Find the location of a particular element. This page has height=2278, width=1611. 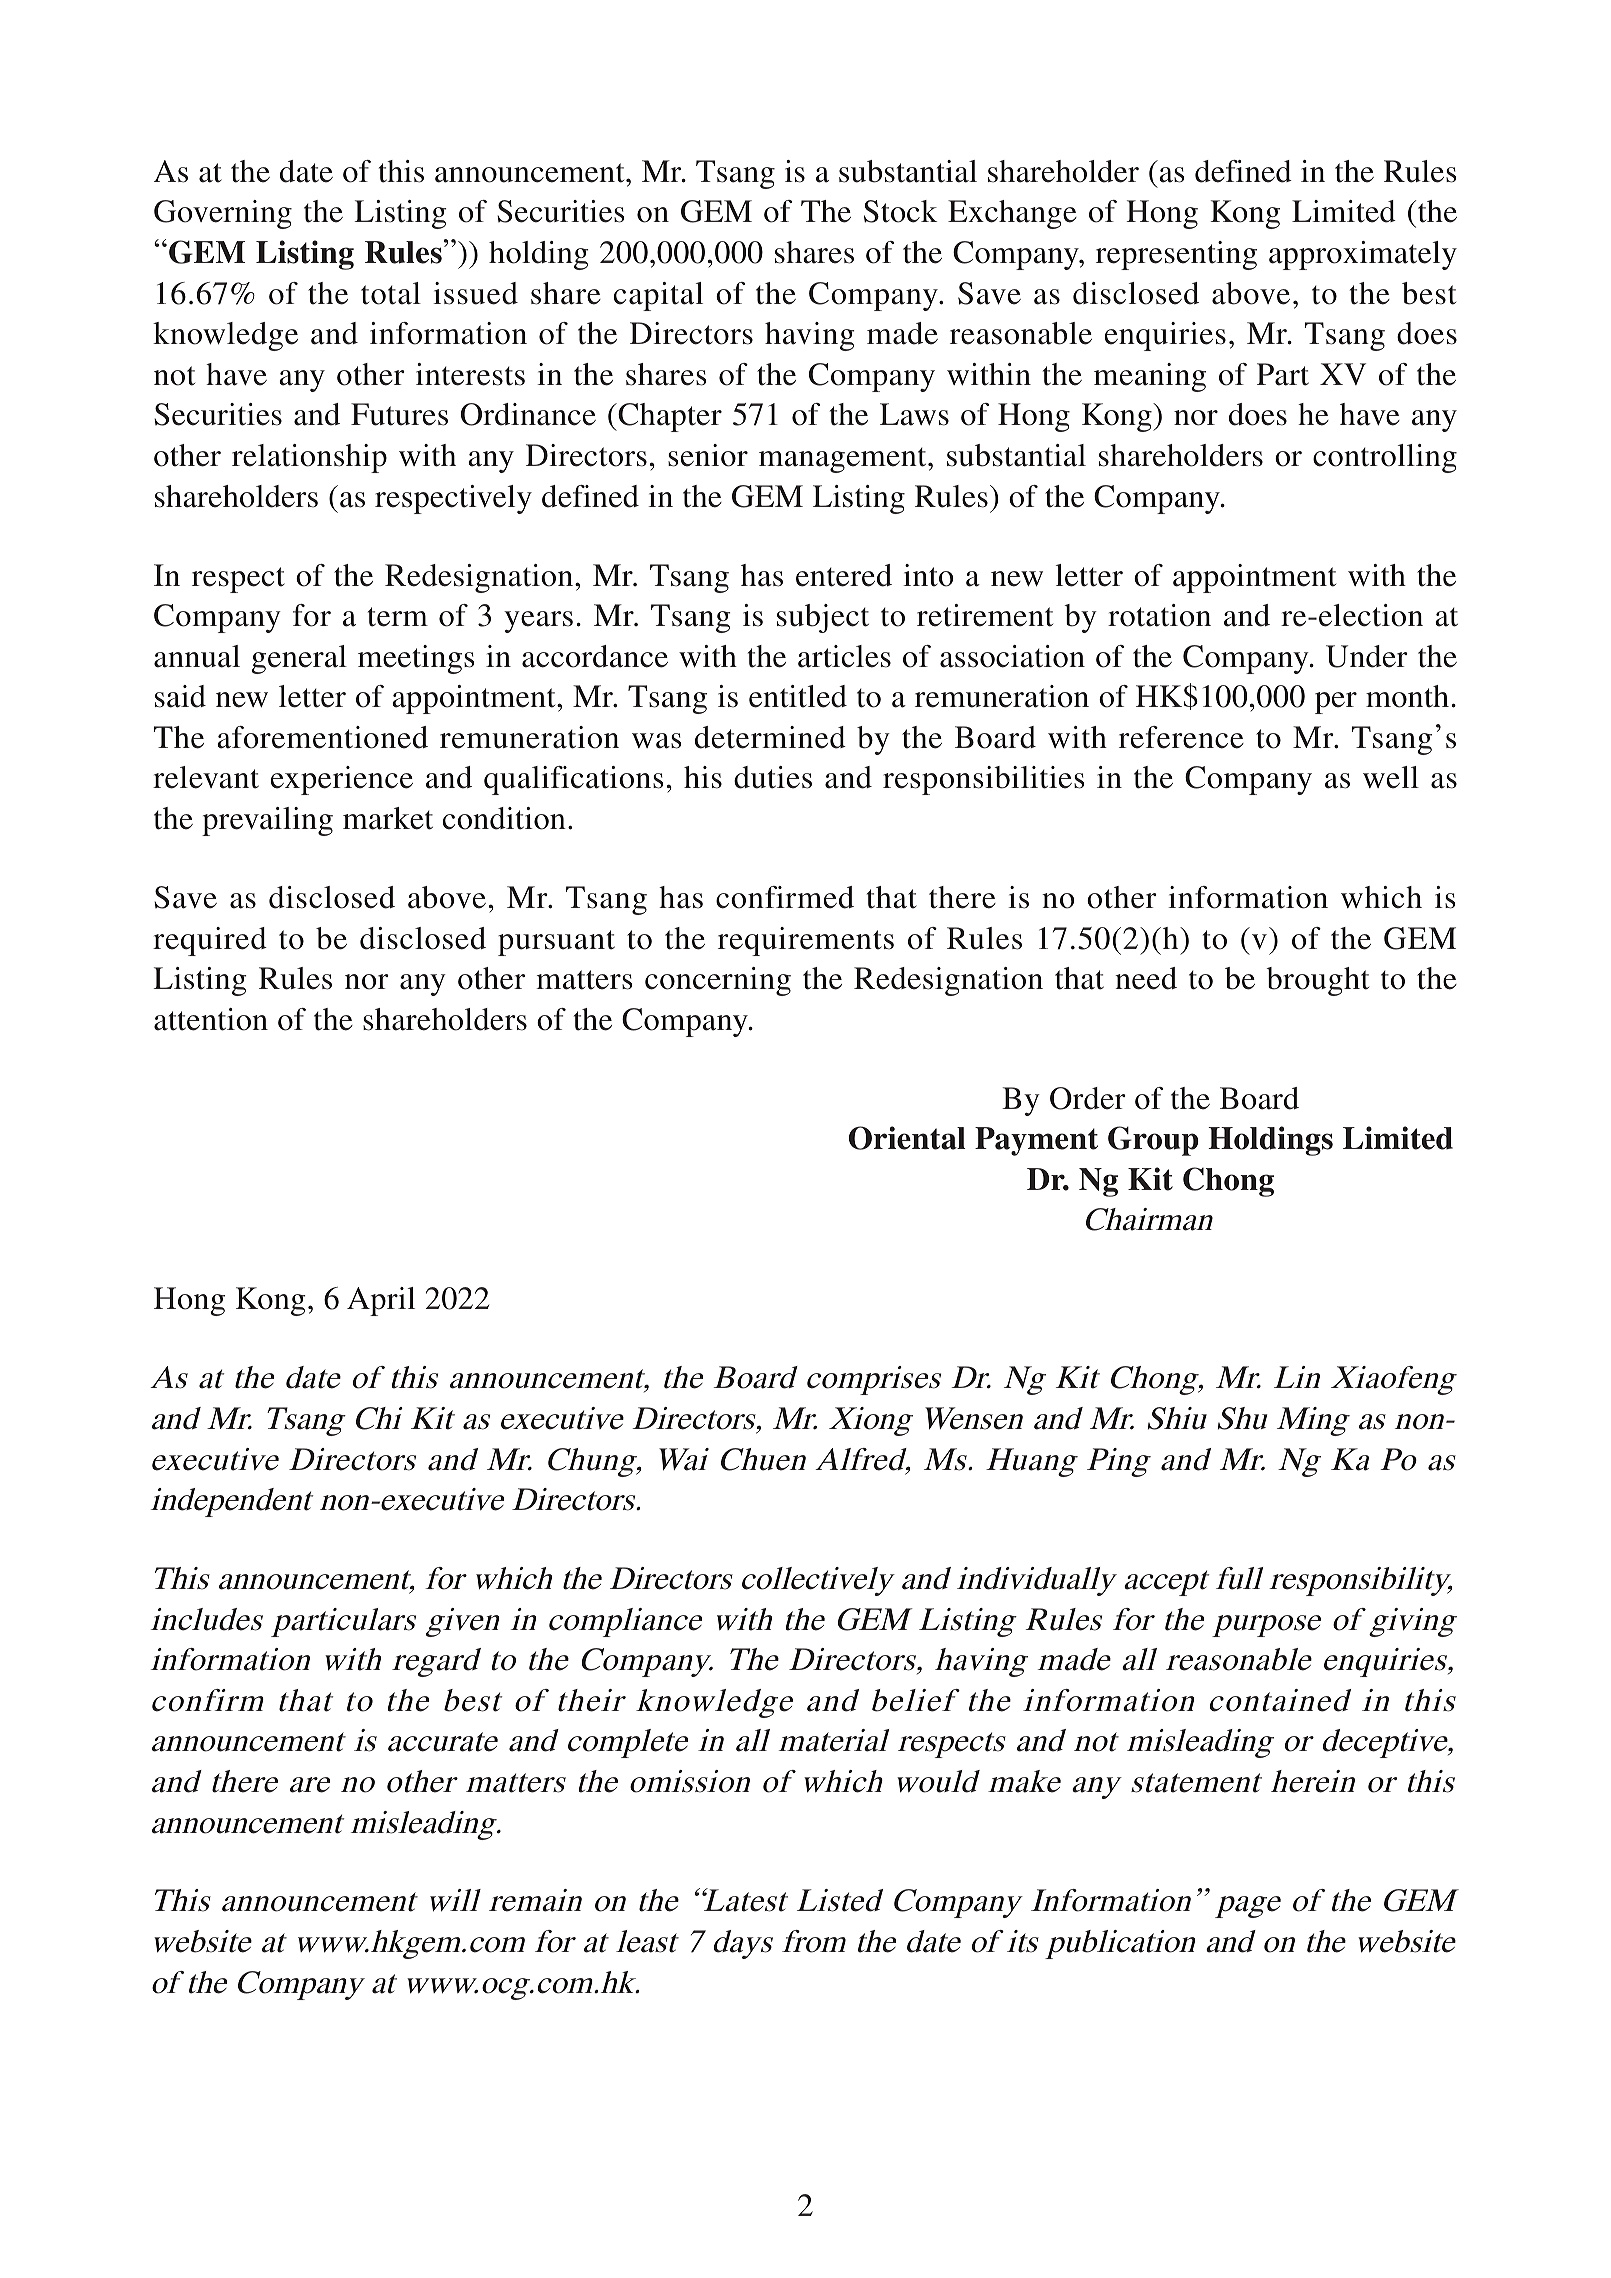

representing is located at coordinates (1176, 255).
